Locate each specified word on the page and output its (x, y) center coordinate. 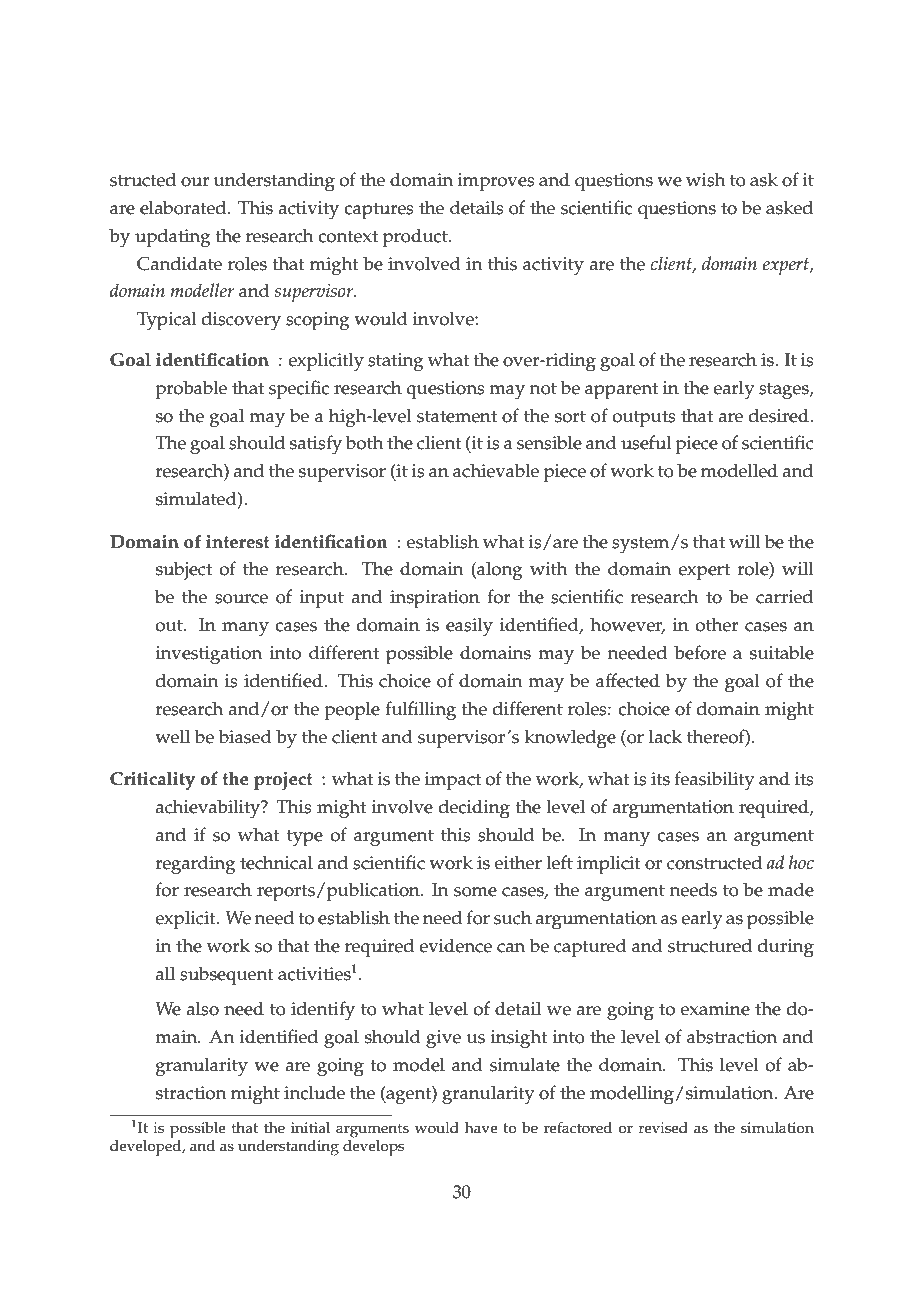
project (283, 781)
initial (310, 1127)
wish (705, 179)
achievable (496, 470)
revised (663, 1128)
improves (496, 182)
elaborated (184, 207)
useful (646, 442)
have (481, 1128)
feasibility (715, 780)
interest (238, 542)
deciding (474, 809)
